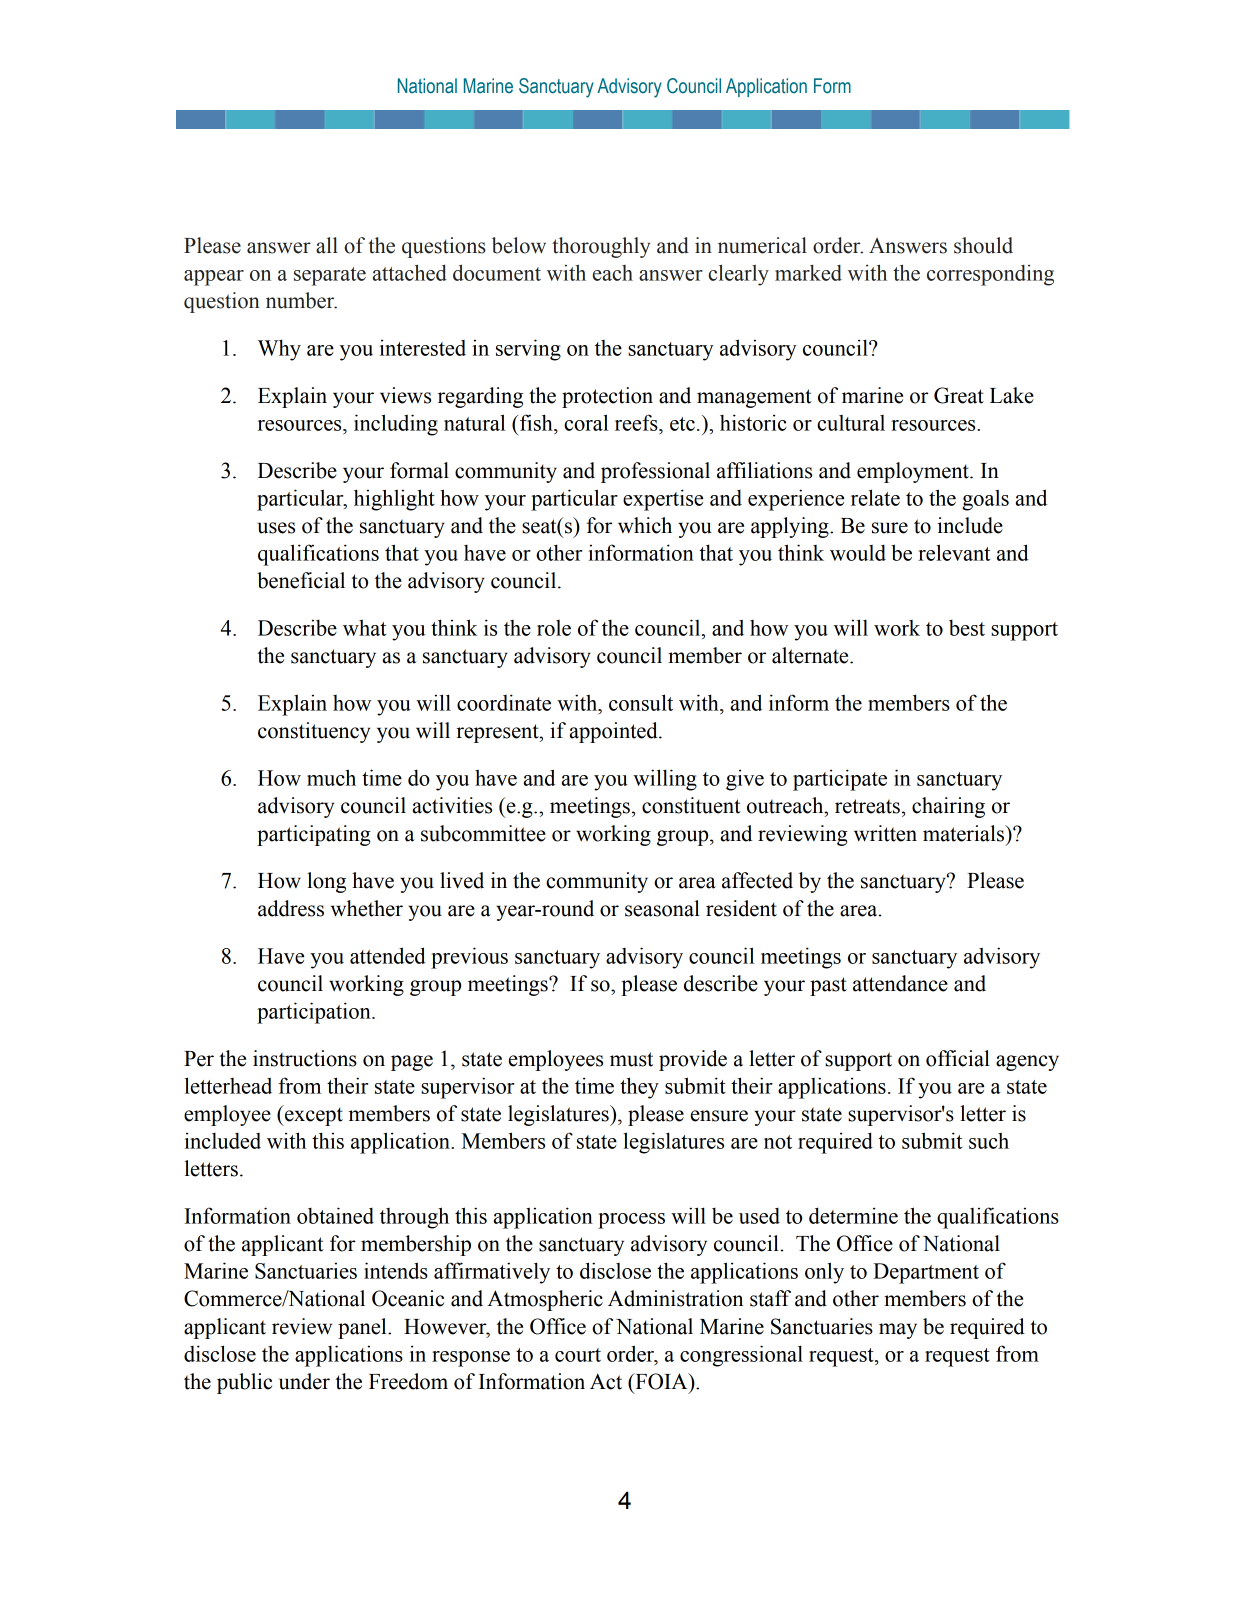 The width and height of the image is (1250, 1617). Describe the element at coordinates (639, 1088) in the image. I see `they` at that location.
